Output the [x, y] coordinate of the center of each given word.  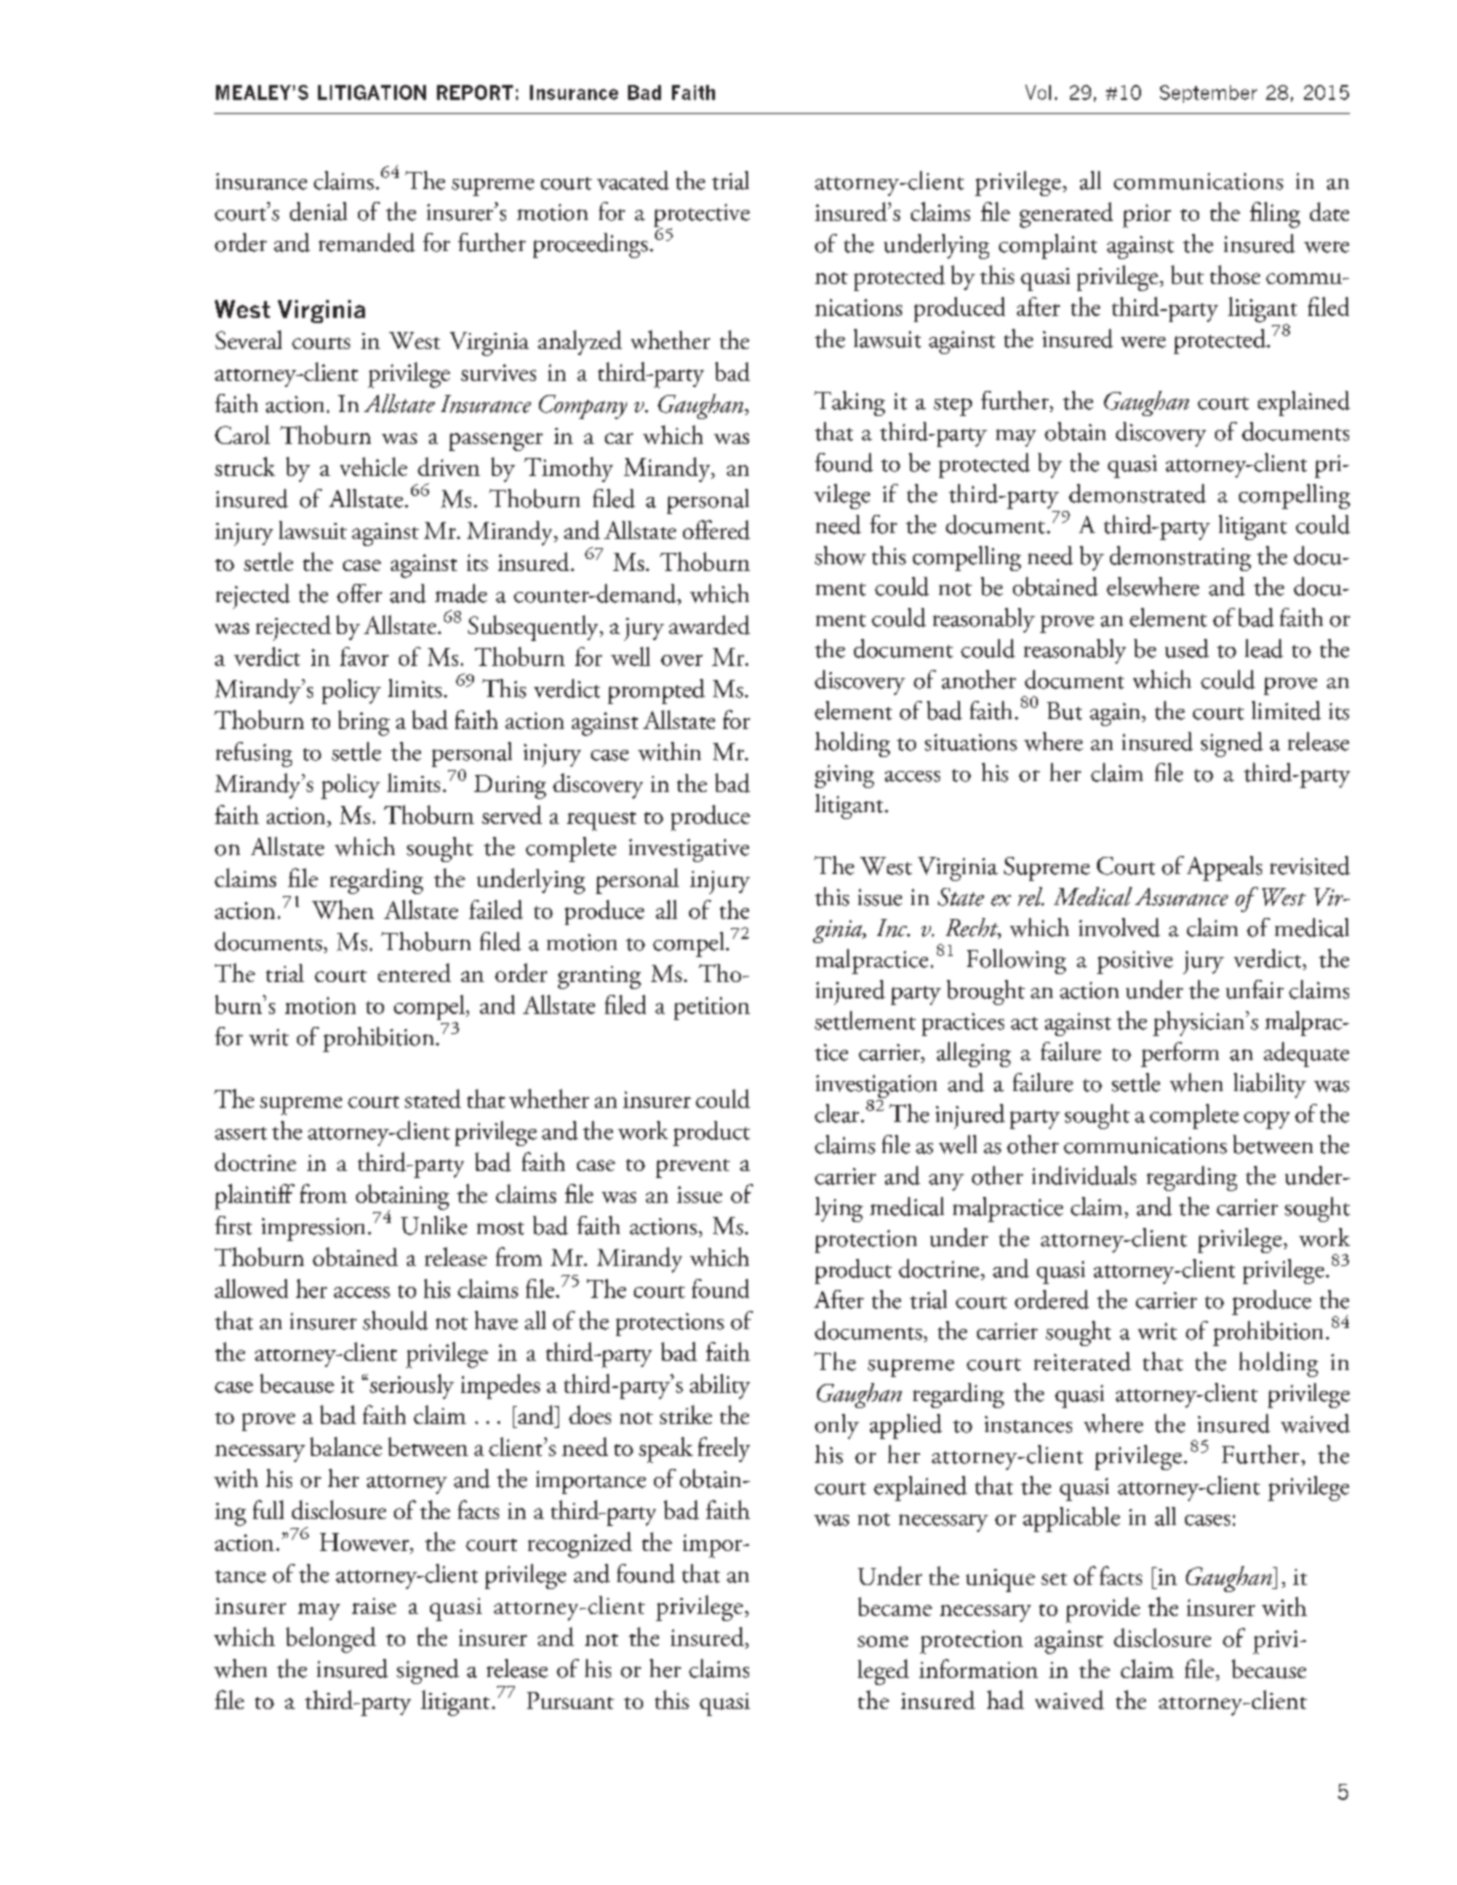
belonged [331, 1640]
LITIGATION [372, 92]
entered [414, 972]
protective [702, 216]
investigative [689, 850]
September [1208, 94]
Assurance [1181, 897]
